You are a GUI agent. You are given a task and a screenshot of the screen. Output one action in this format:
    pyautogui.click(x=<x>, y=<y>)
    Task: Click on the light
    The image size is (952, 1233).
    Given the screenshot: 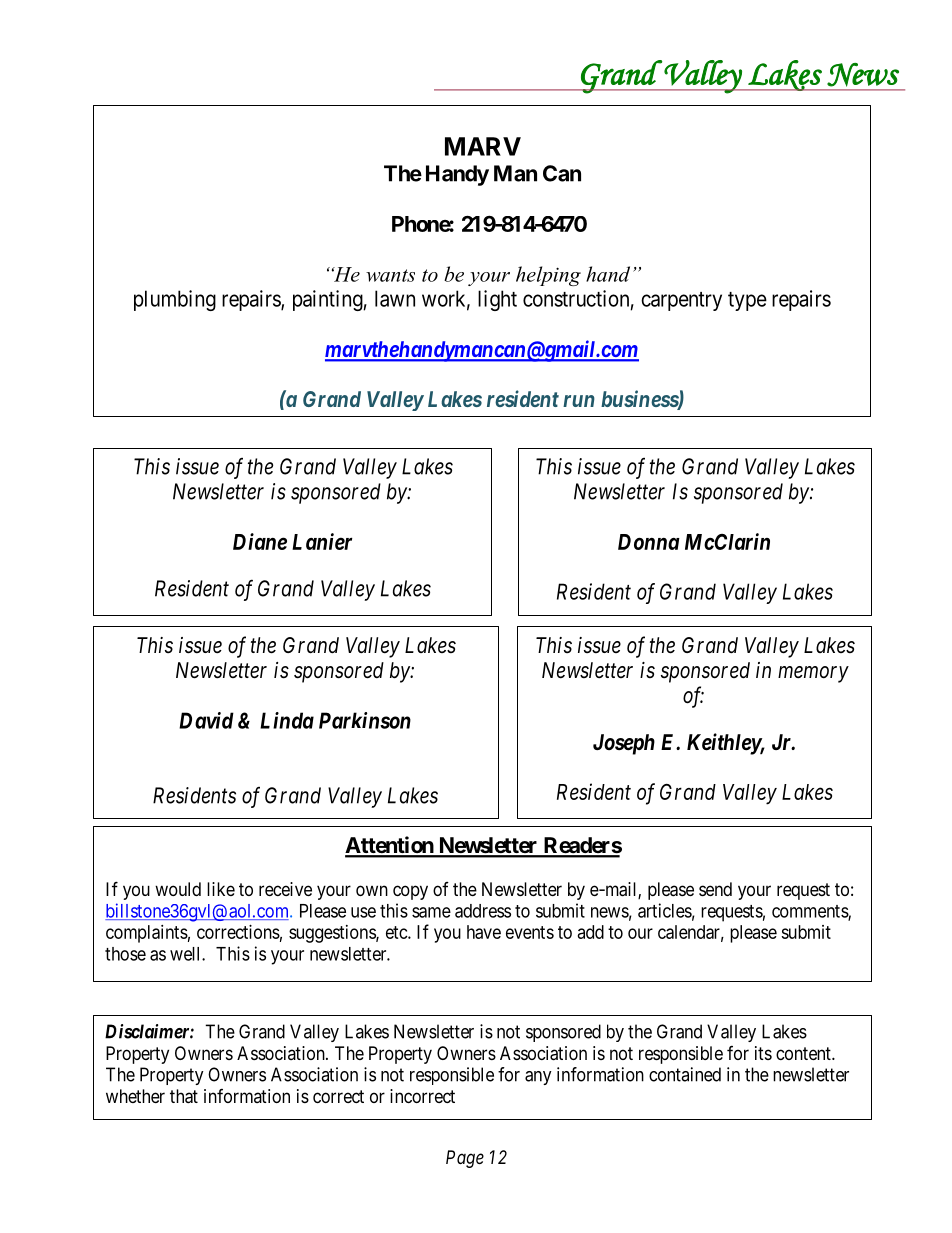 What is the action you would take?
    pyautogui.click(x=497, y=300)
